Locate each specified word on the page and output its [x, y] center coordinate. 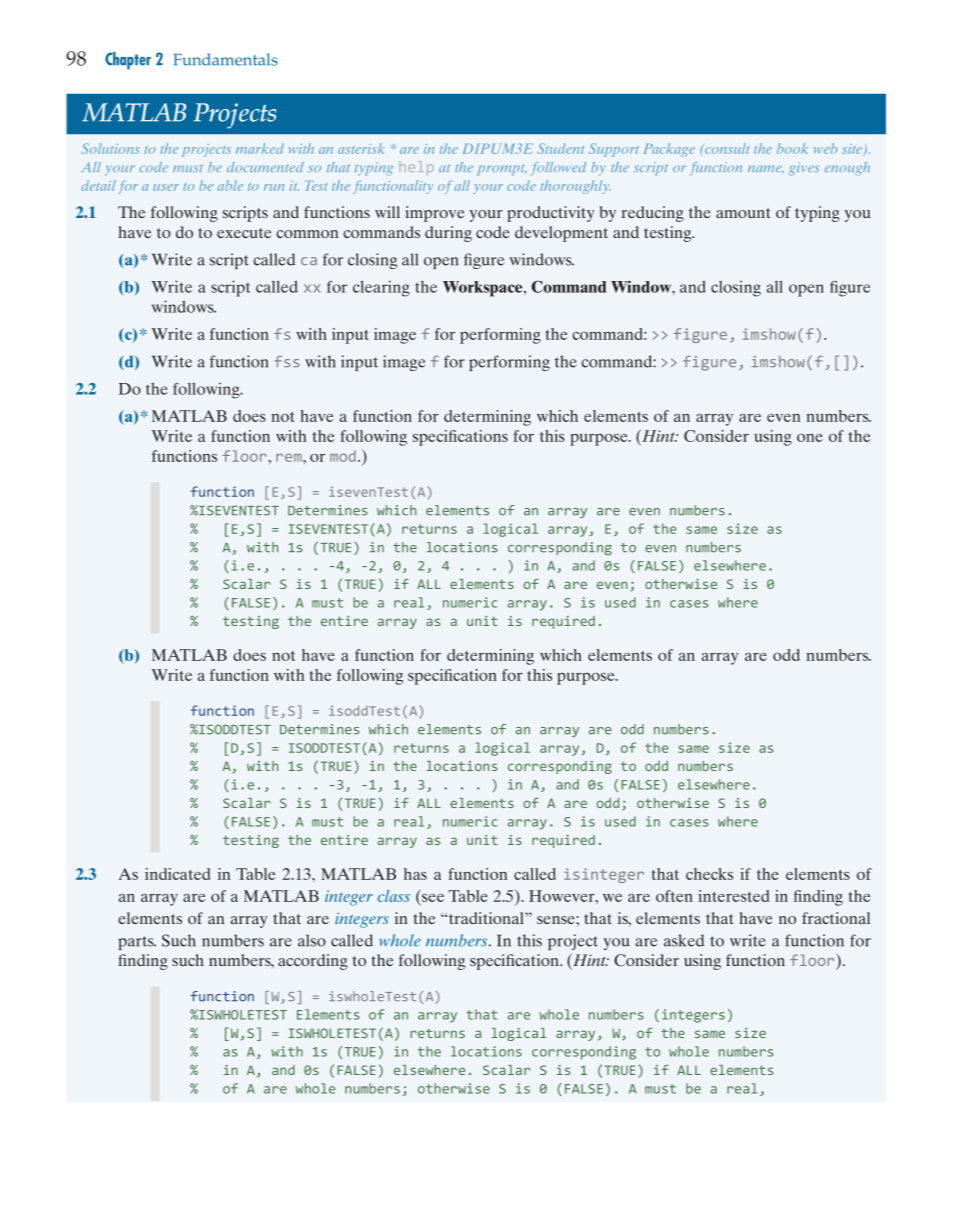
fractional [836, 918]
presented [108, 373]
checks [709, 874]
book [792, 148]
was [476, 149]
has [415, 874]
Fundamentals [226, 59]
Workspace [484, 289]
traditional [487, 918]
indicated [177, 874]
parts [137, 943]
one [810, 438]
